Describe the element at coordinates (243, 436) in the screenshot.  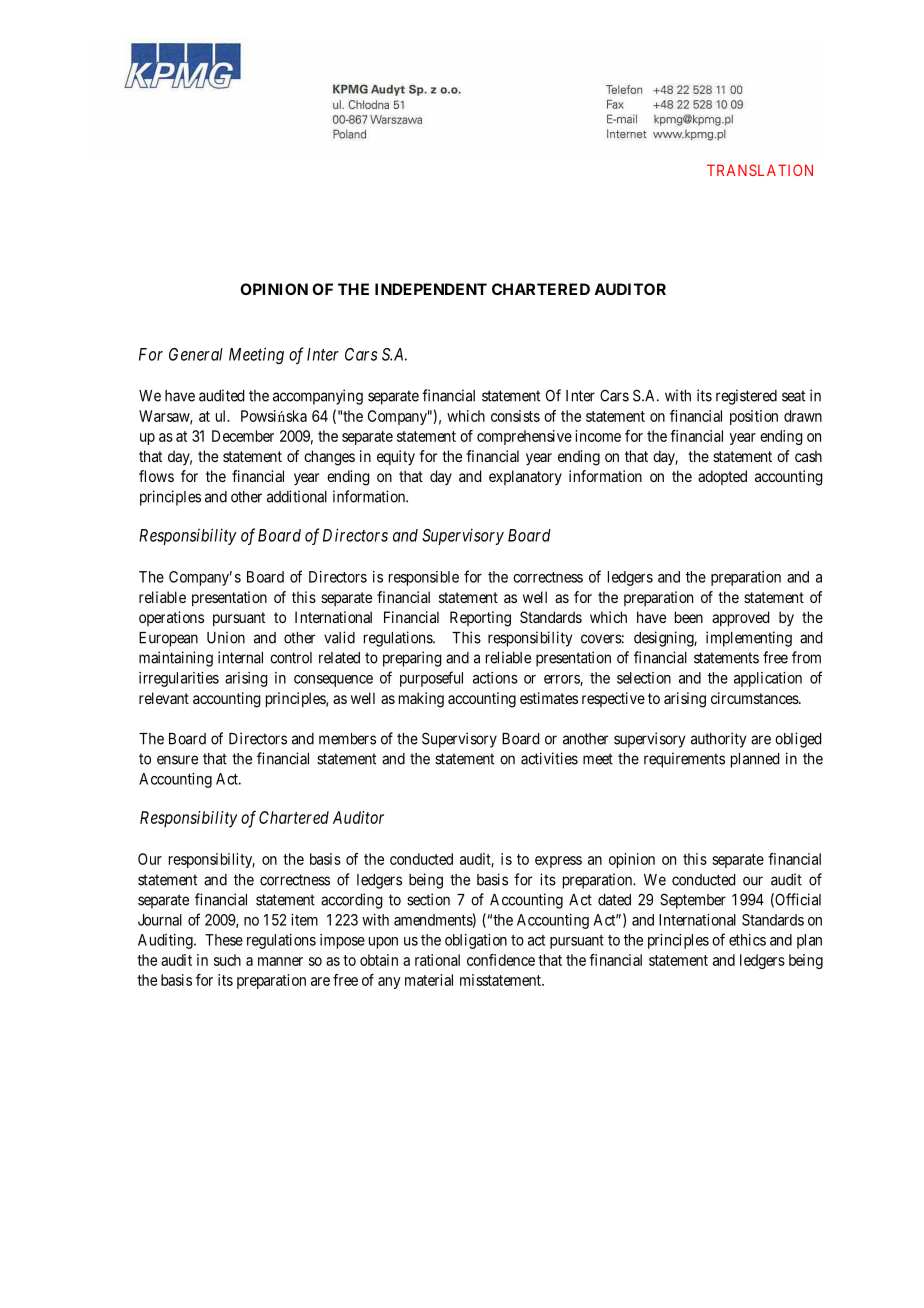
I see `December` at that location.
